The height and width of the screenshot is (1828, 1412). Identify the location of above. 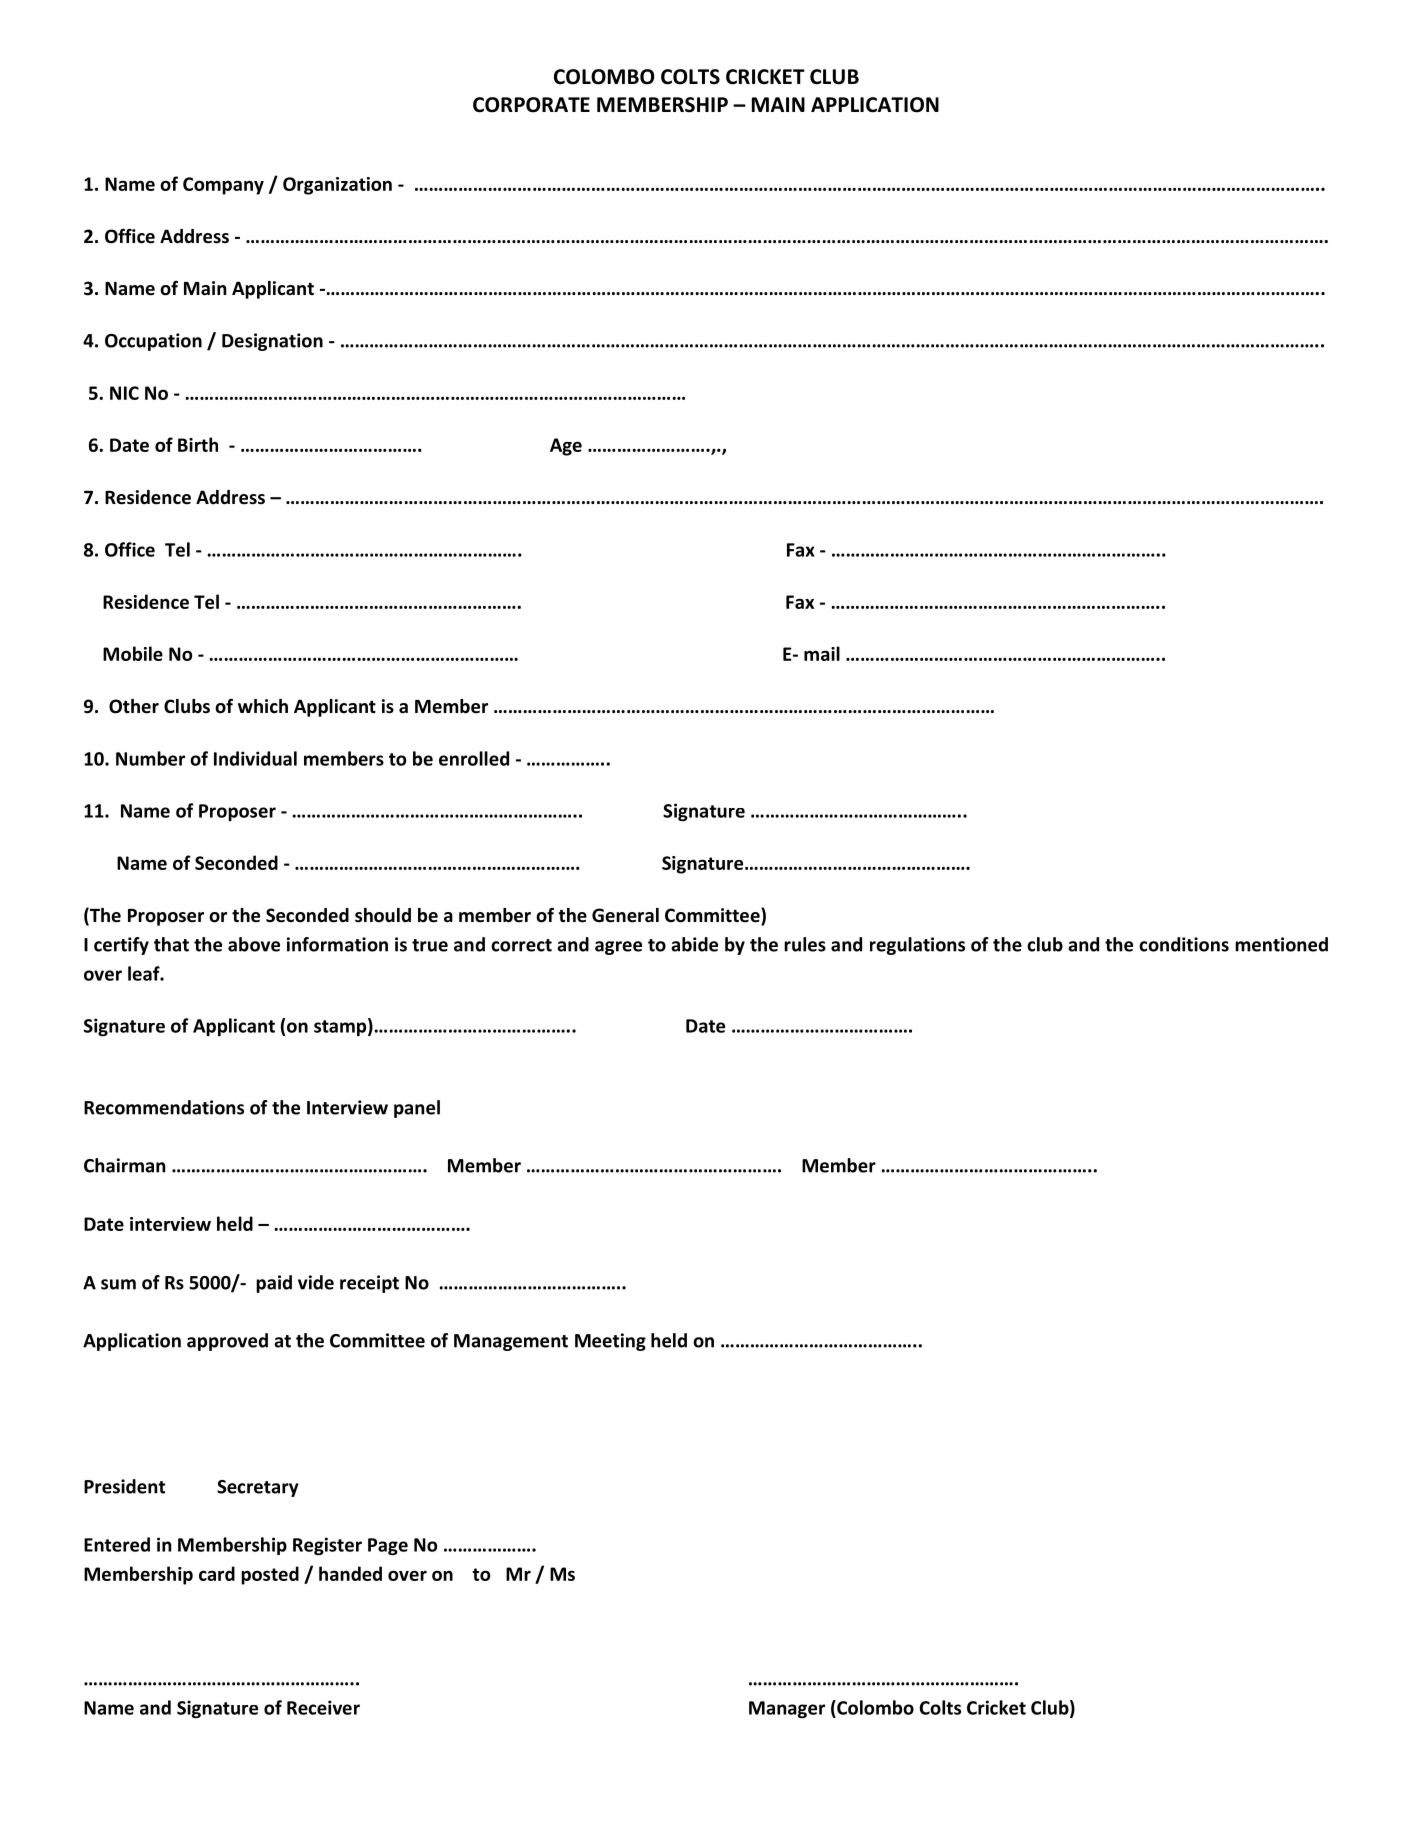
(254, 944).
